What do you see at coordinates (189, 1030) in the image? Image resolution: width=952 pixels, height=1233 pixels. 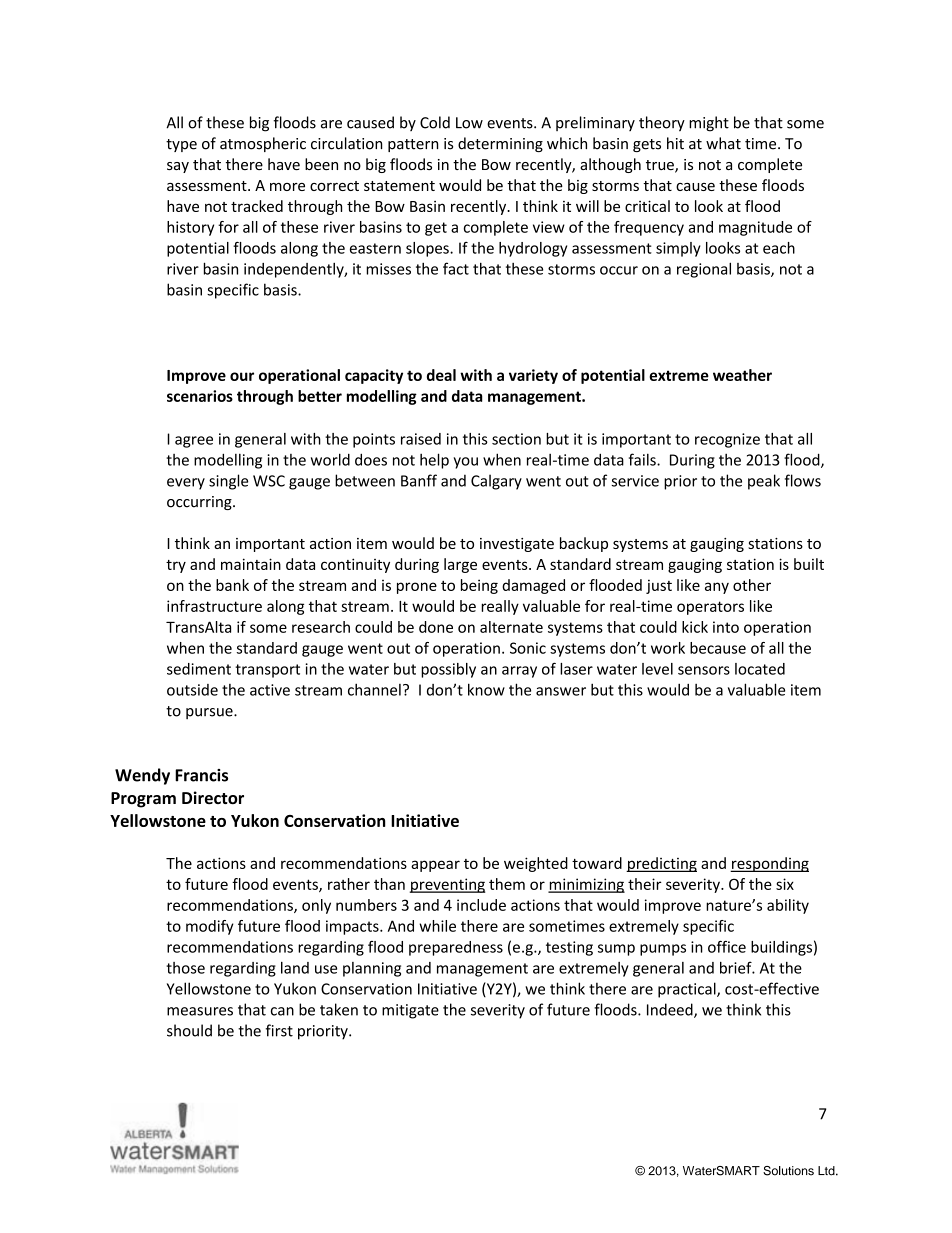 I see `should` at bounding box center [189, 1030].
